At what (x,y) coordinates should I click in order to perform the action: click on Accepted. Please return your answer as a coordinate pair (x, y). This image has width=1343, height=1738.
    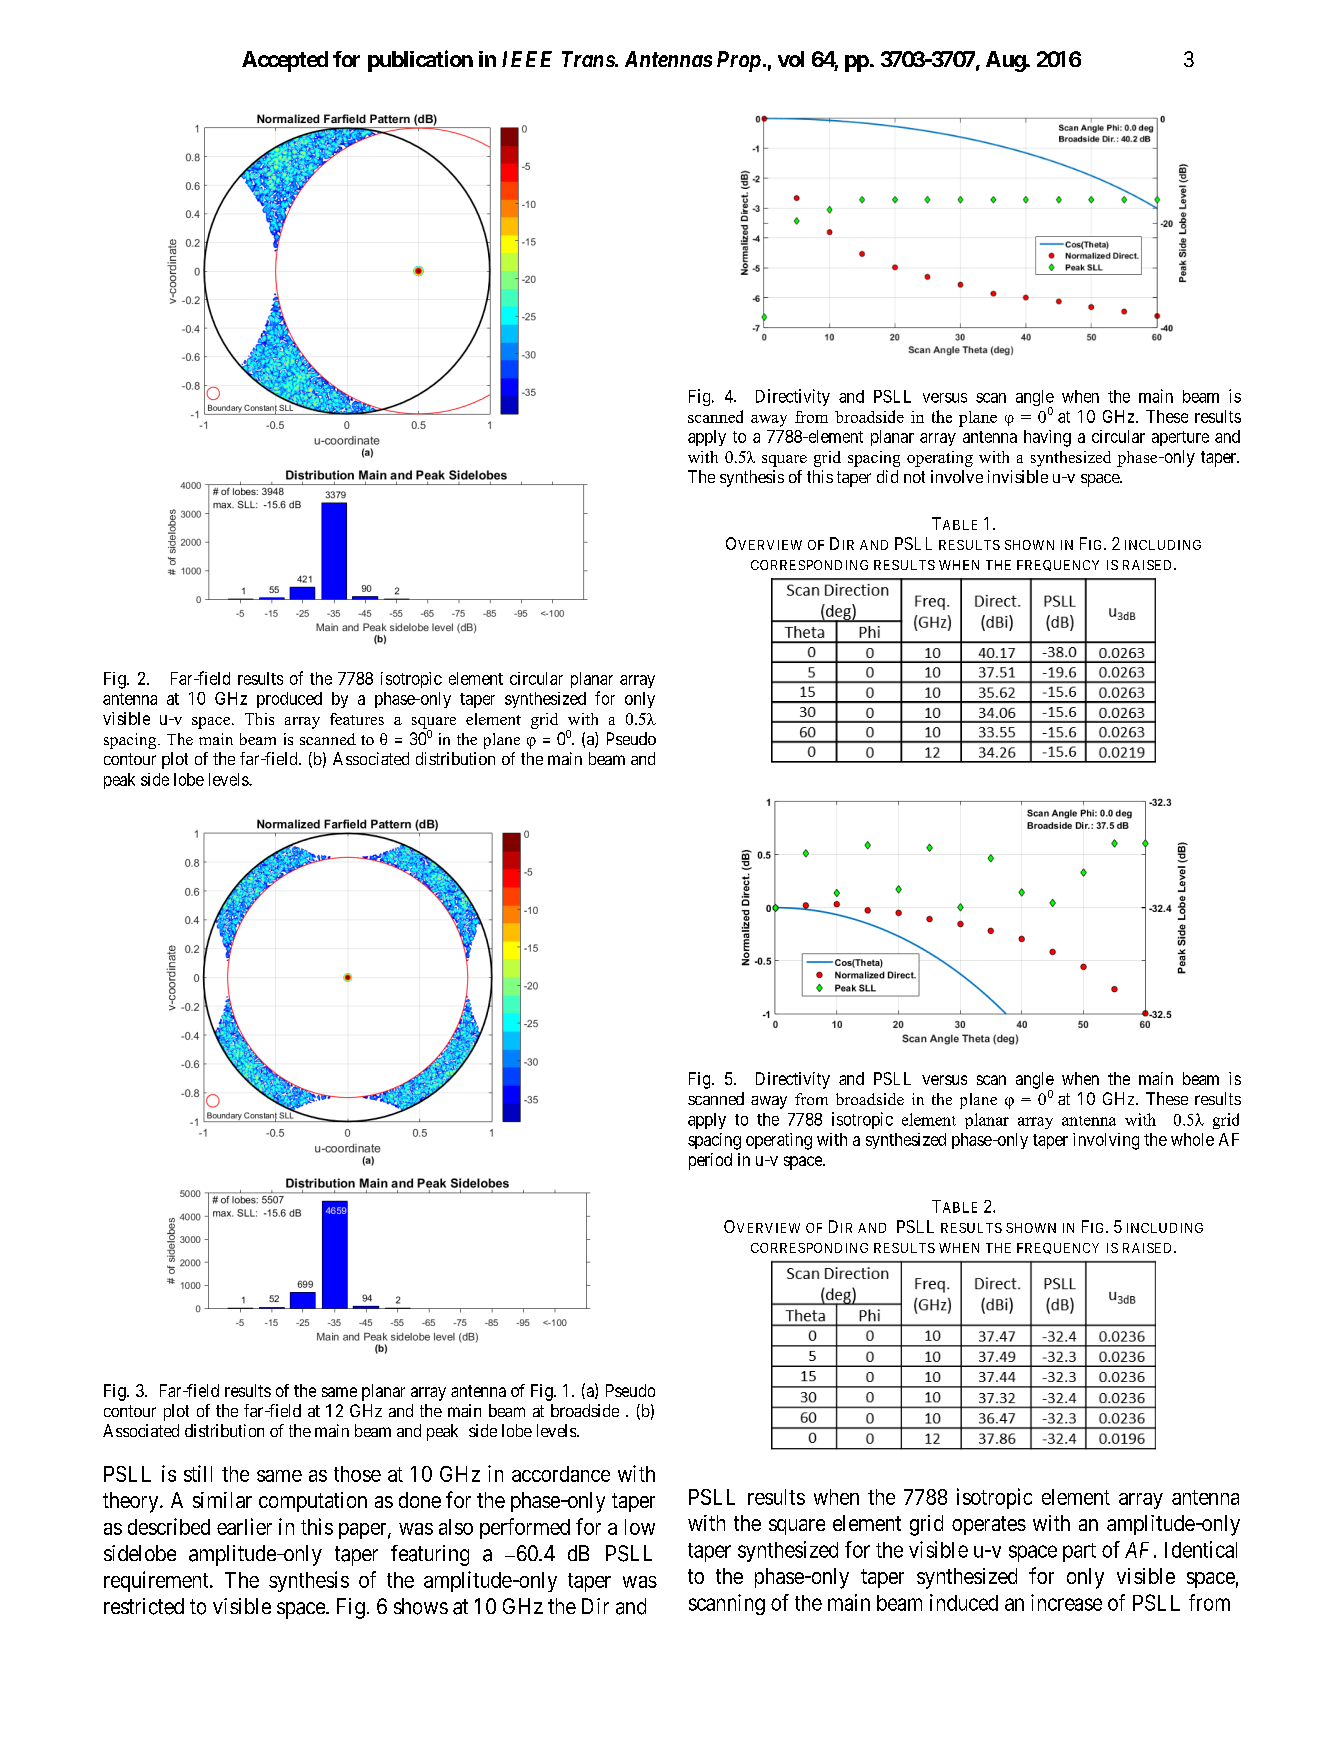
    Looking at the image, I should click on (285, 61).
